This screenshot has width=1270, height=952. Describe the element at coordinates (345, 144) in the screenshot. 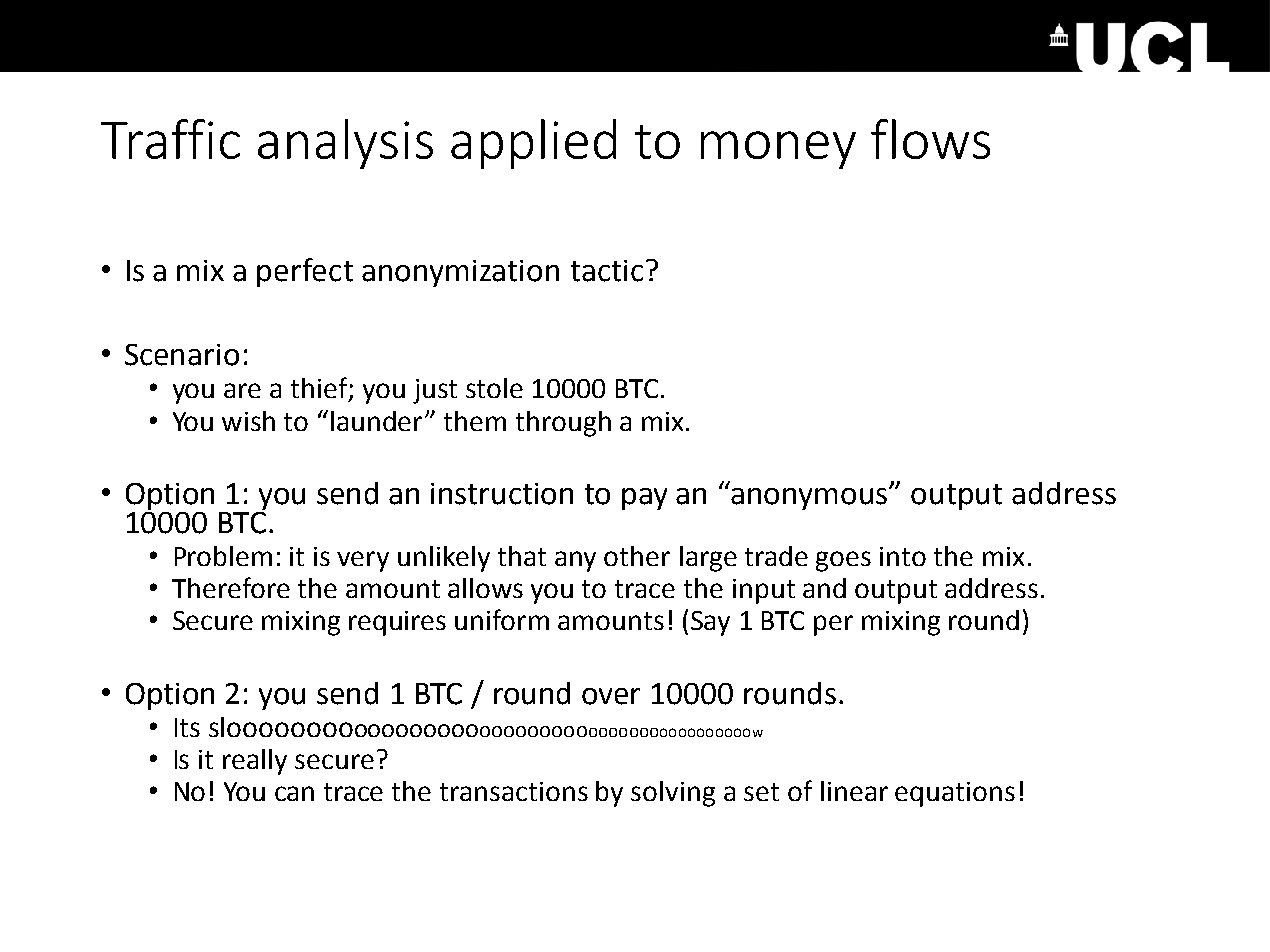

I see `analysis` at that location.
